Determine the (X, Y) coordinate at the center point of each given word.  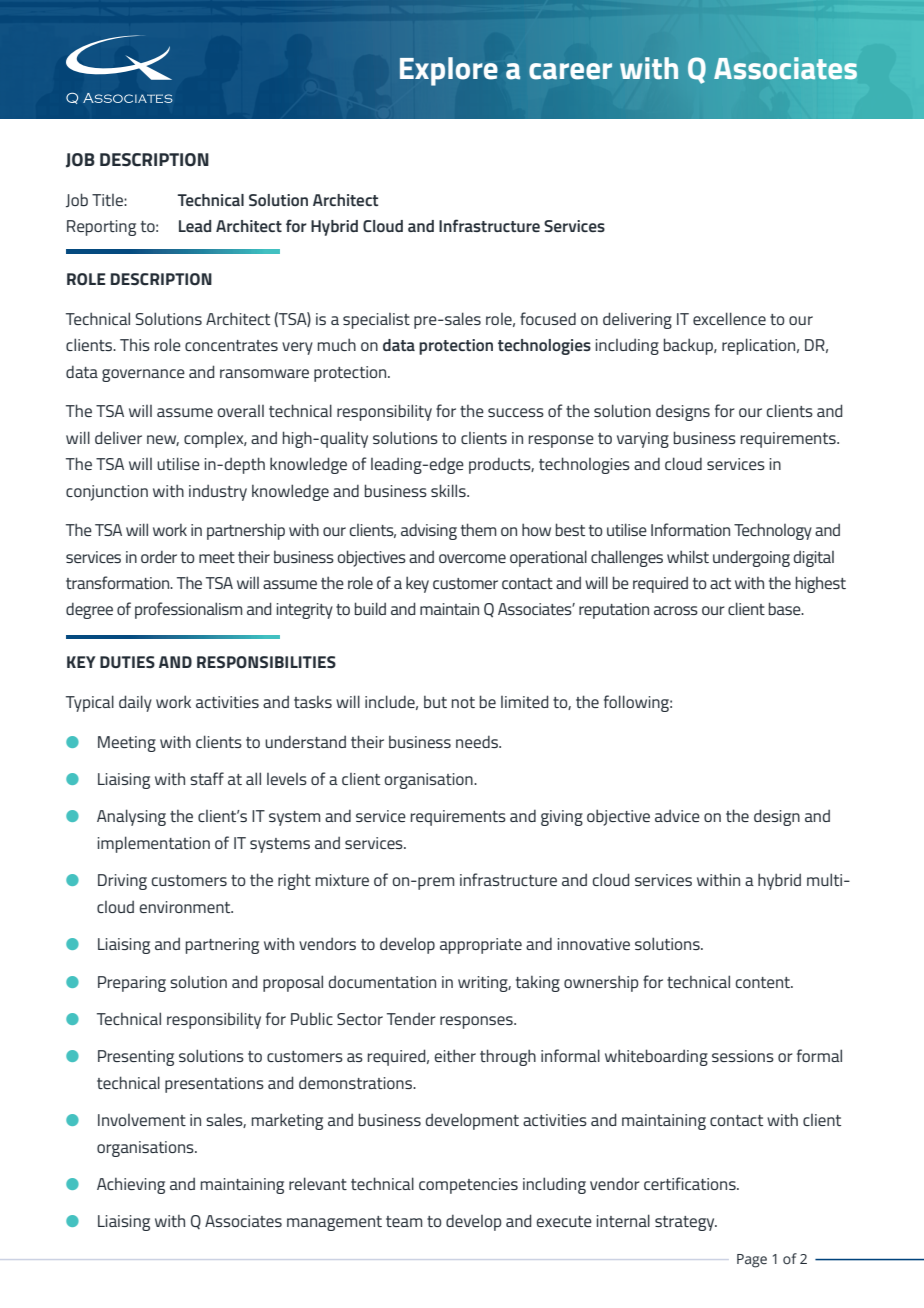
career (570, 71)
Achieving (131, 1186)
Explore (449, 71)
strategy (686, 1223)
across (676, 610)
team (404, 1221)
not (463, 702)
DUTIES (127, 662)
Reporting (101, 228)
